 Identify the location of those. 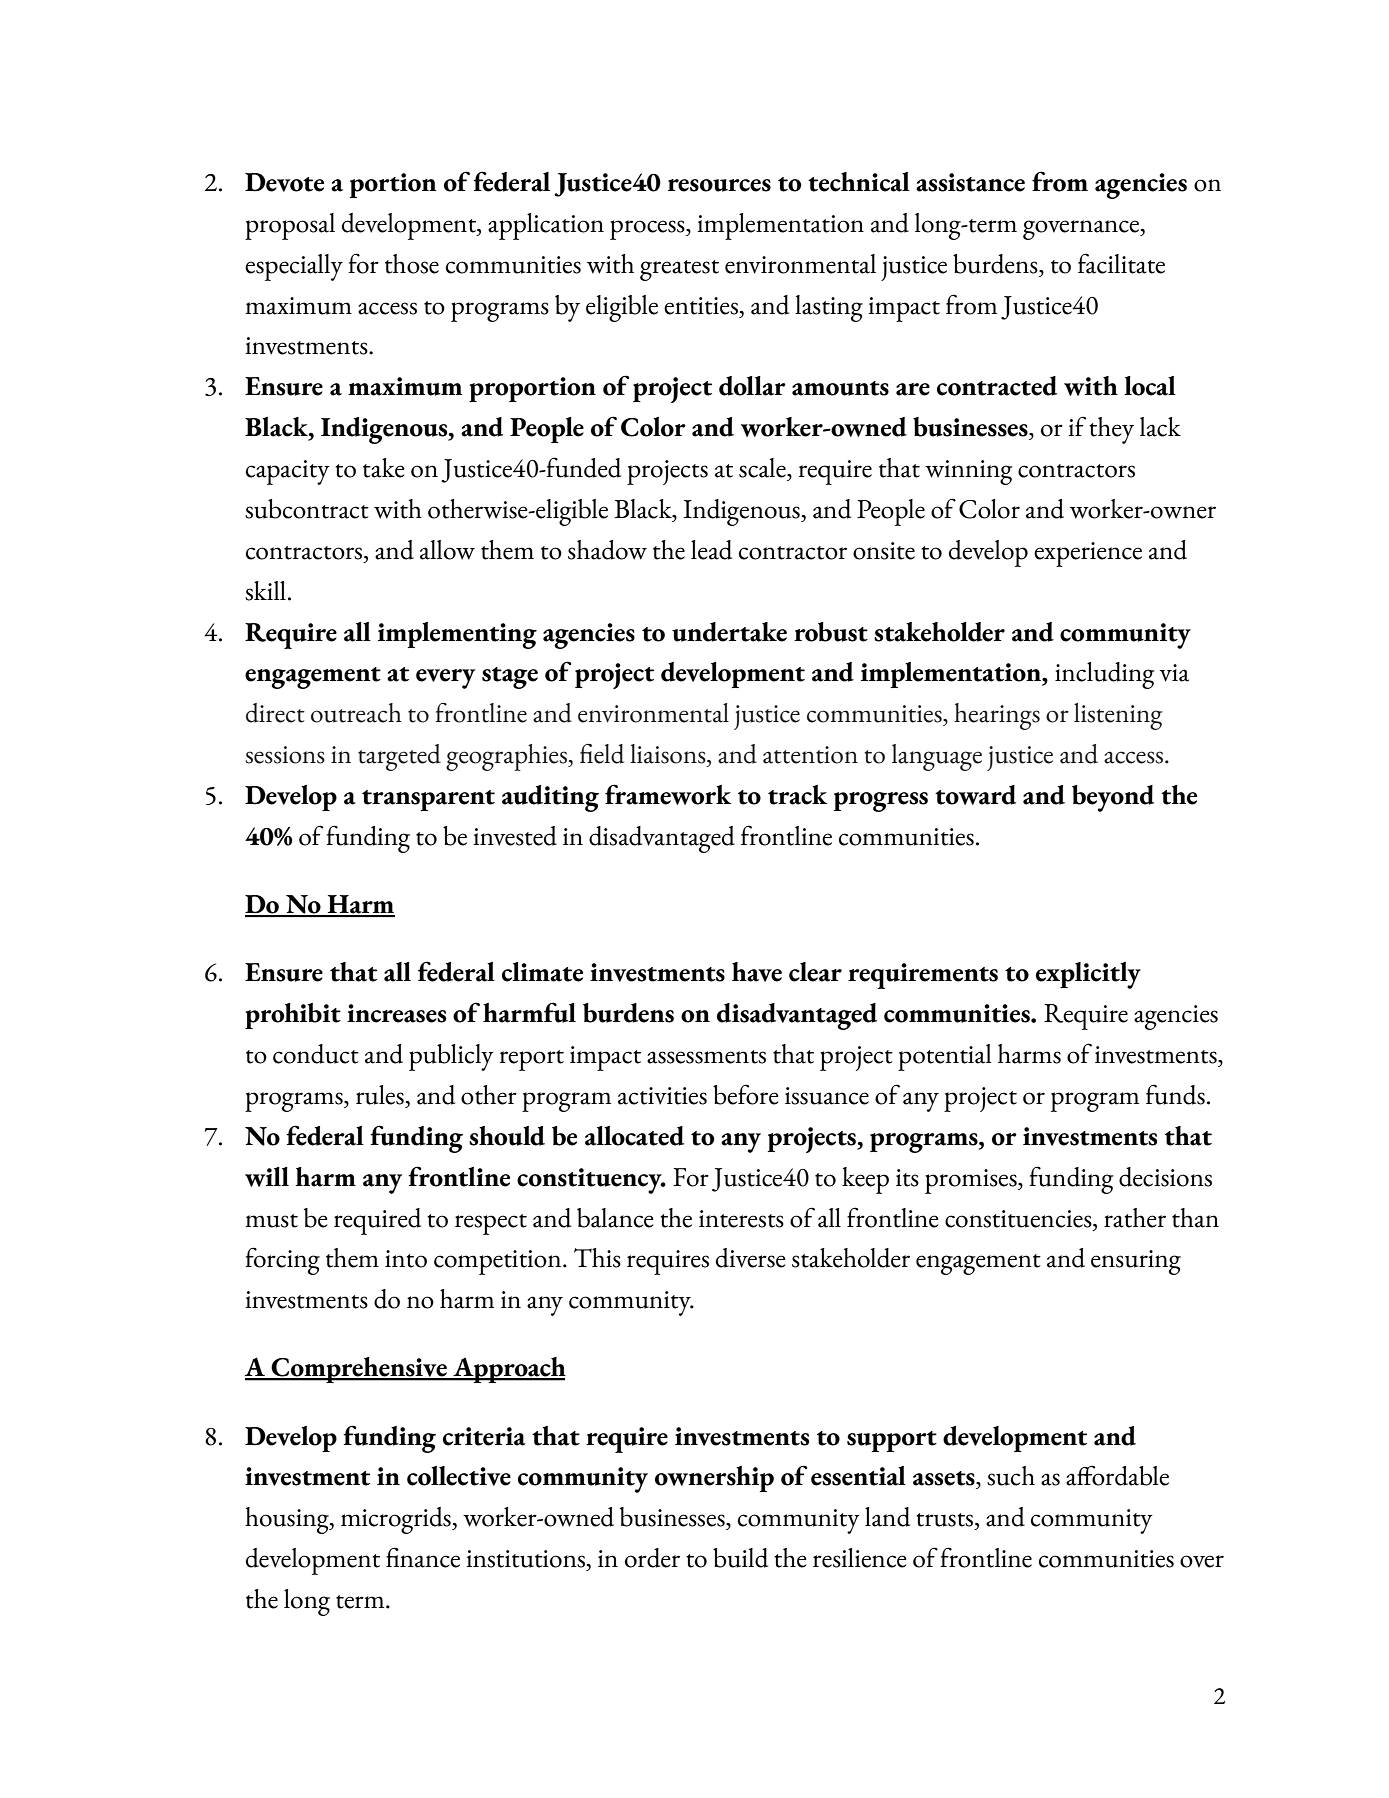
(412, 264).
